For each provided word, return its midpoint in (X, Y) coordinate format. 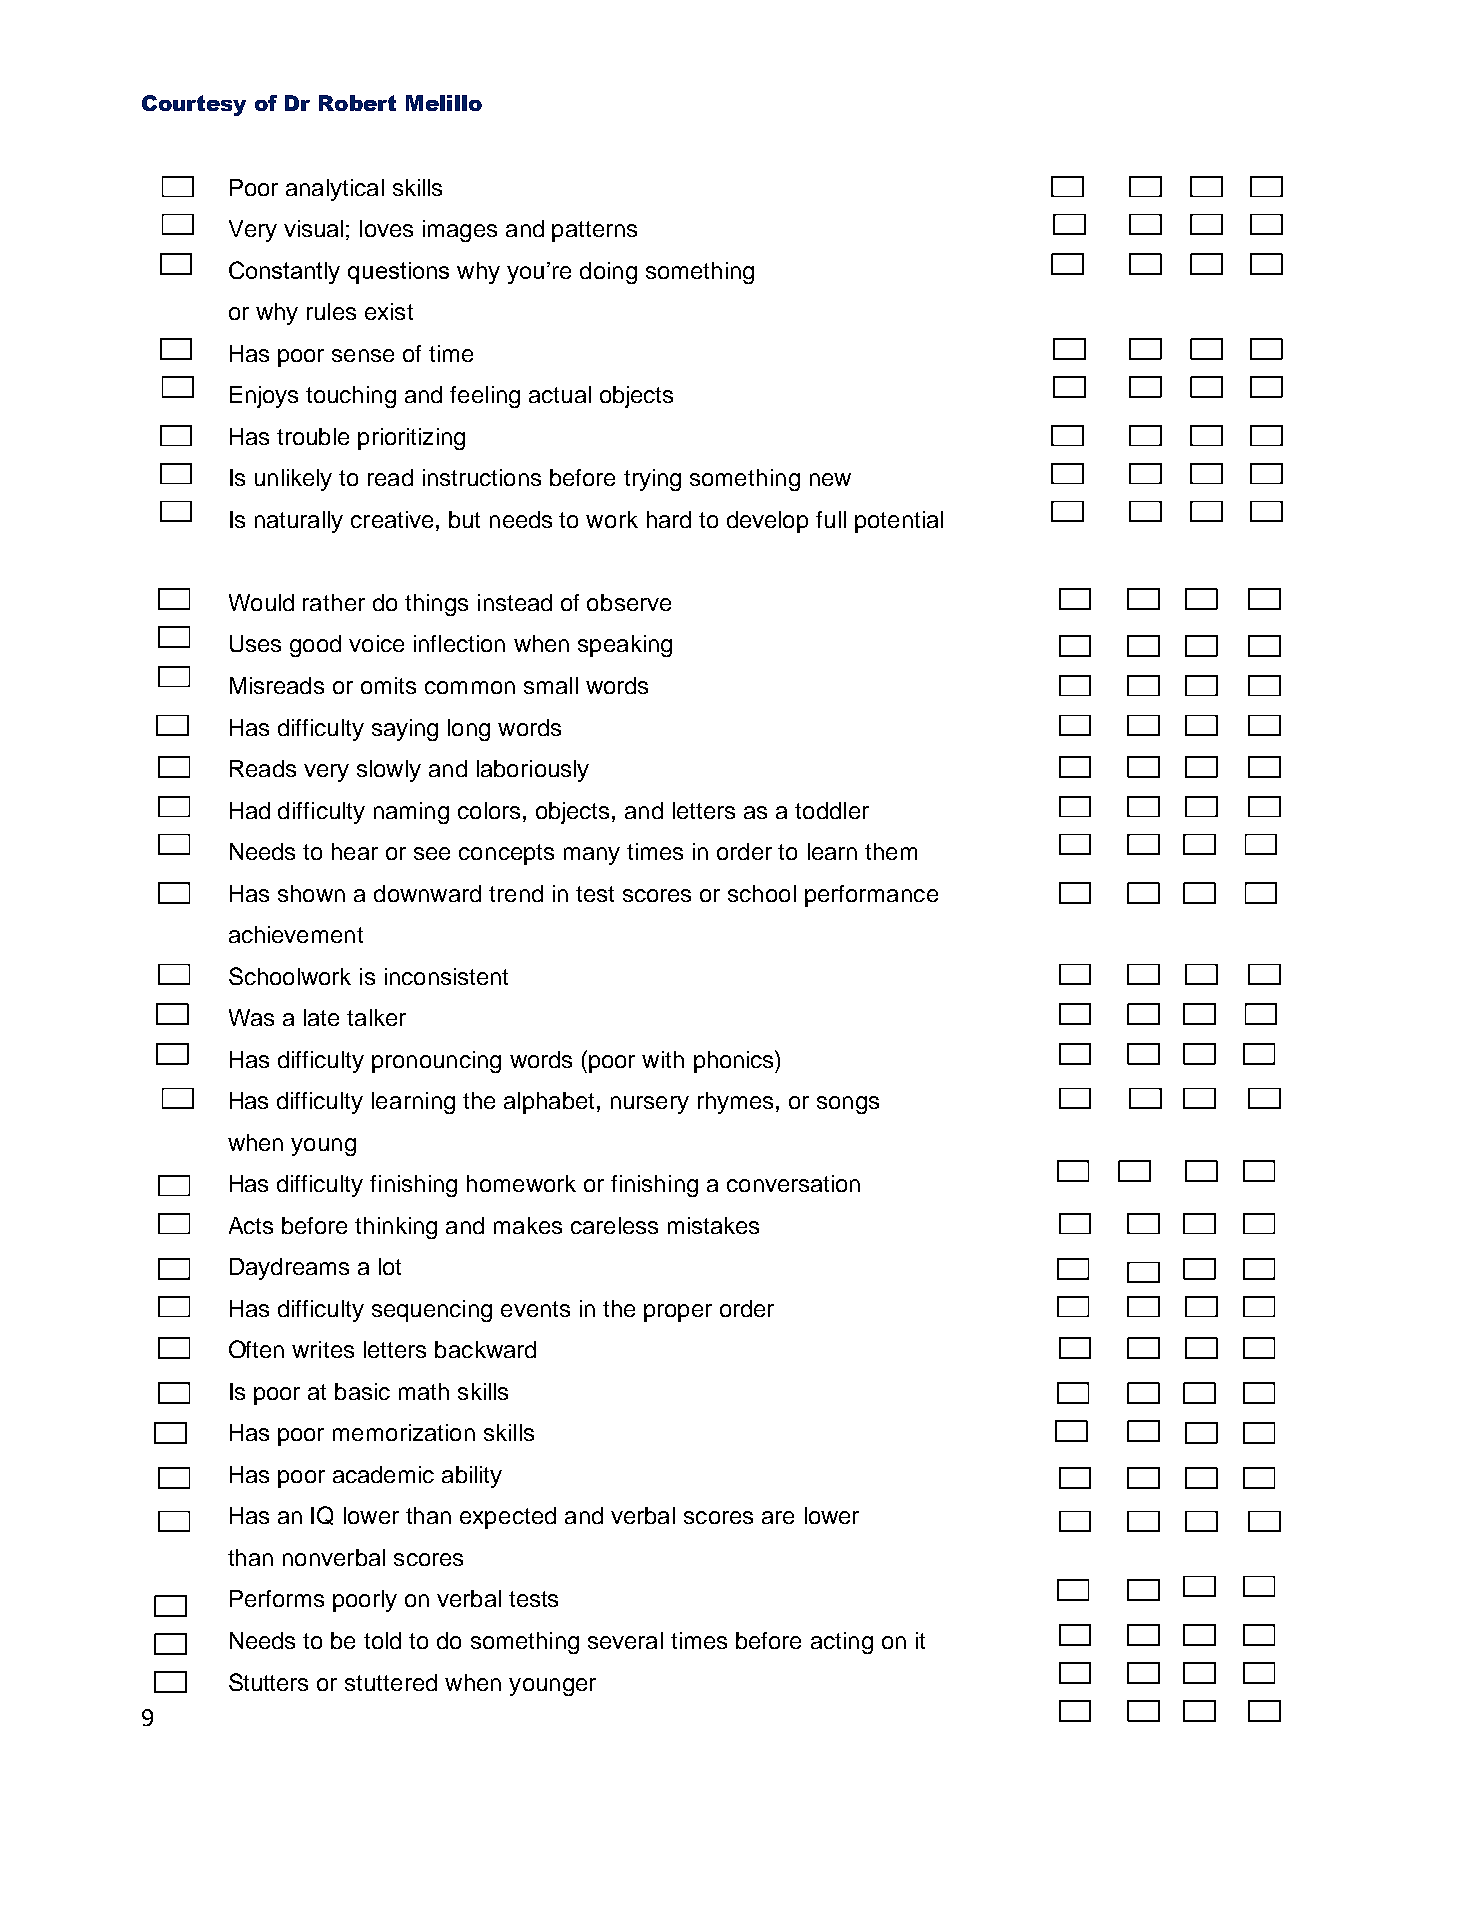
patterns (594, 231)
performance (871, 896)
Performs (277, 1598)
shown (311, 893)
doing (608, 273)
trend (516, 893)
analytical (335, 190)
